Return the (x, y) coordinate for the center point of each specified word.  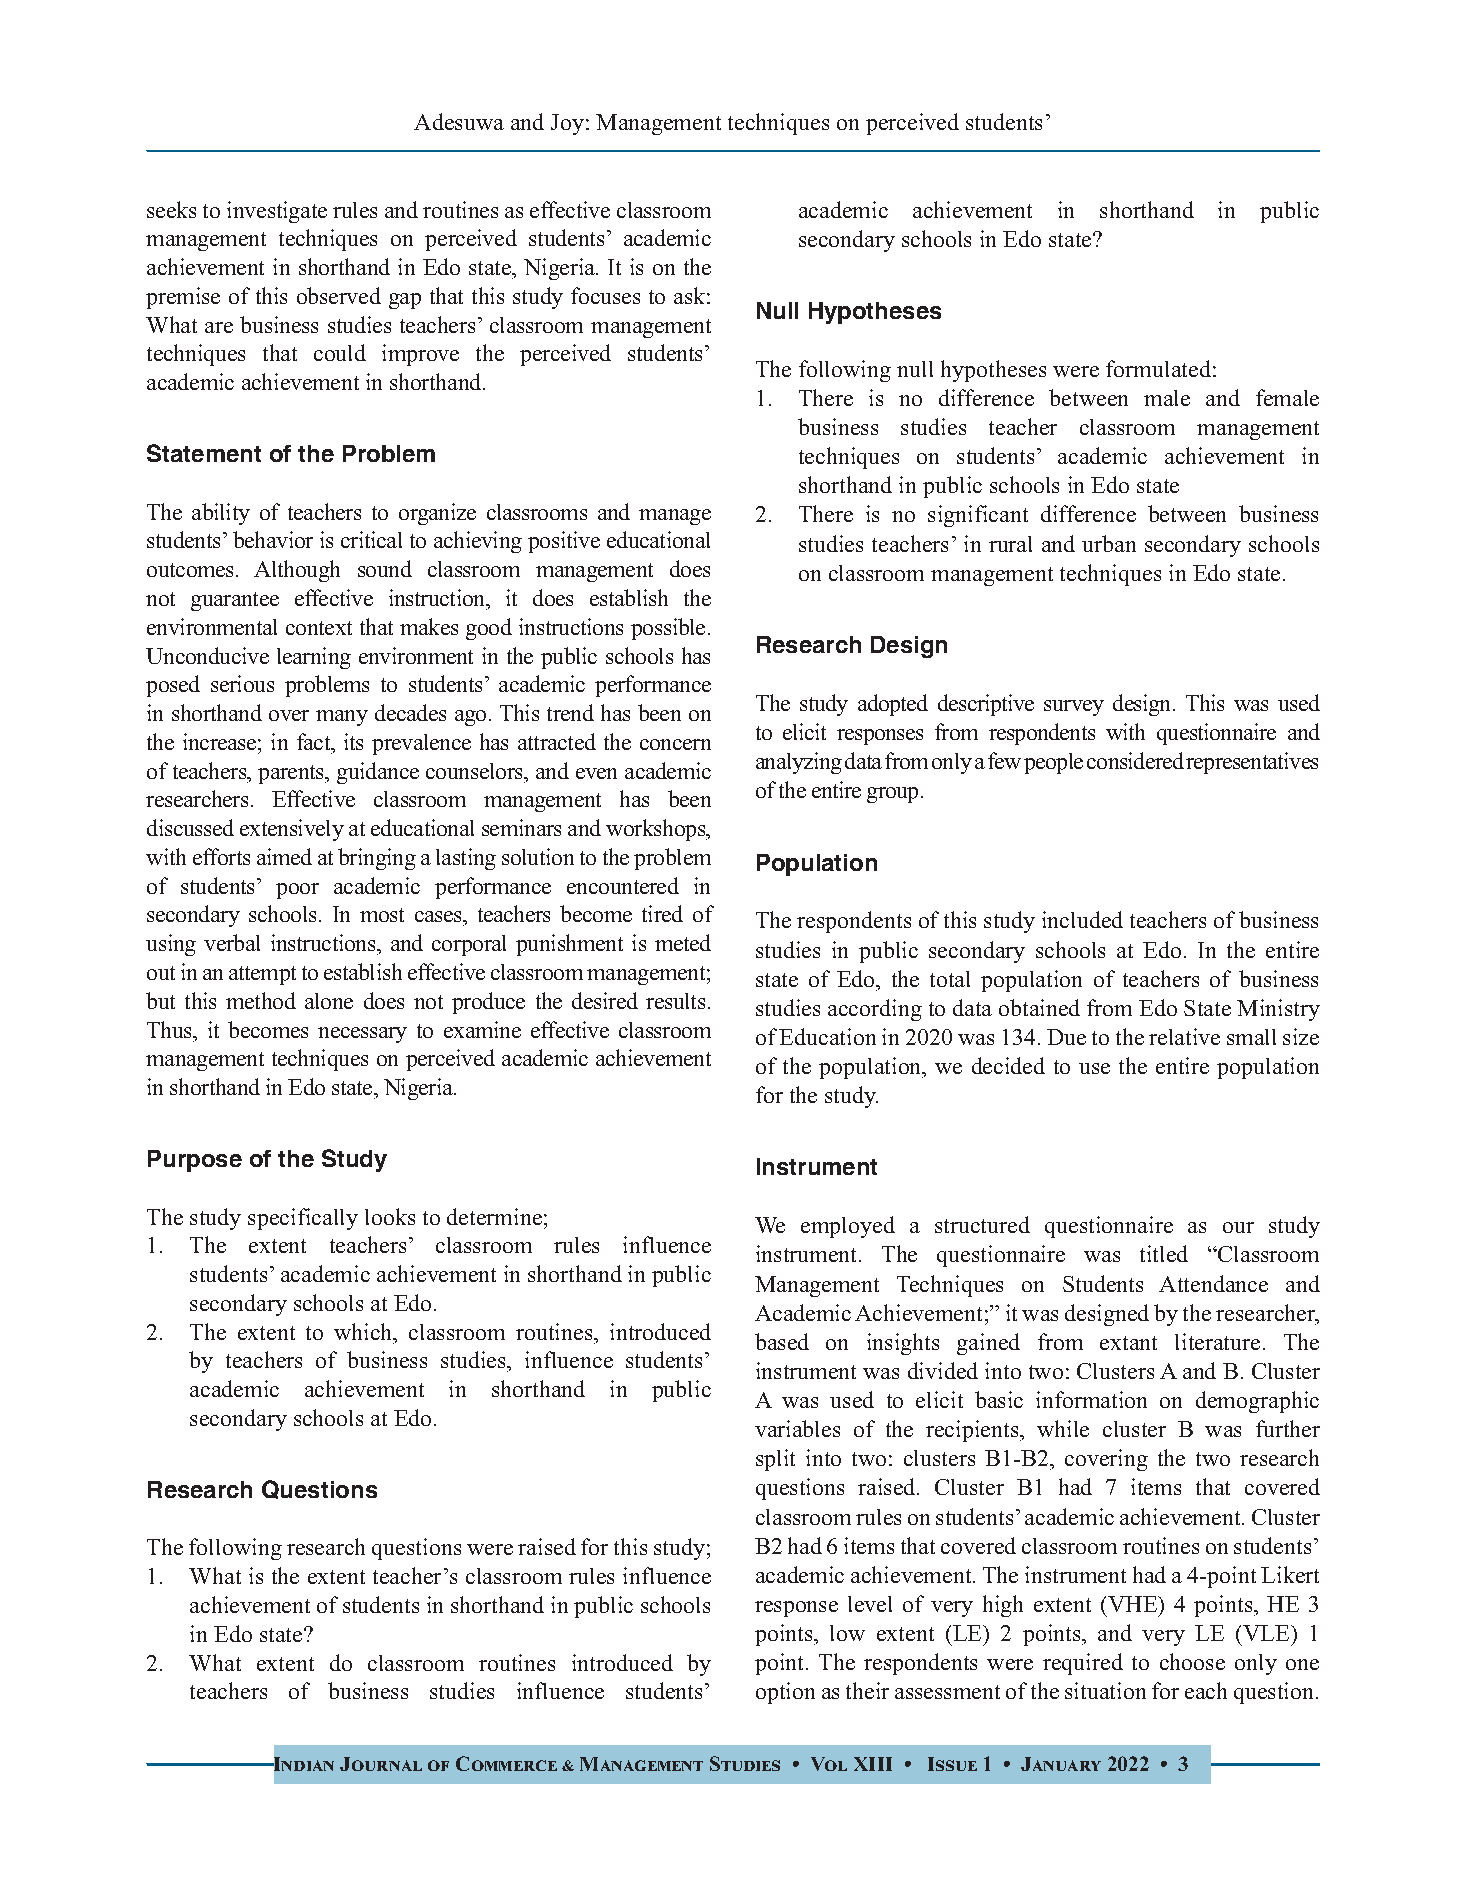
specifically (303, 1219)
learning (314, 658)
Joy (567, 124)
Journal (381, 1764)
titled (1164, 1253)
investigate (277, 212)
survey (1074, 708)
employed (848, 1227)
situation (1105, 1690)
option (785, 1693)
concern (675, 744)
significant (978, 516)
